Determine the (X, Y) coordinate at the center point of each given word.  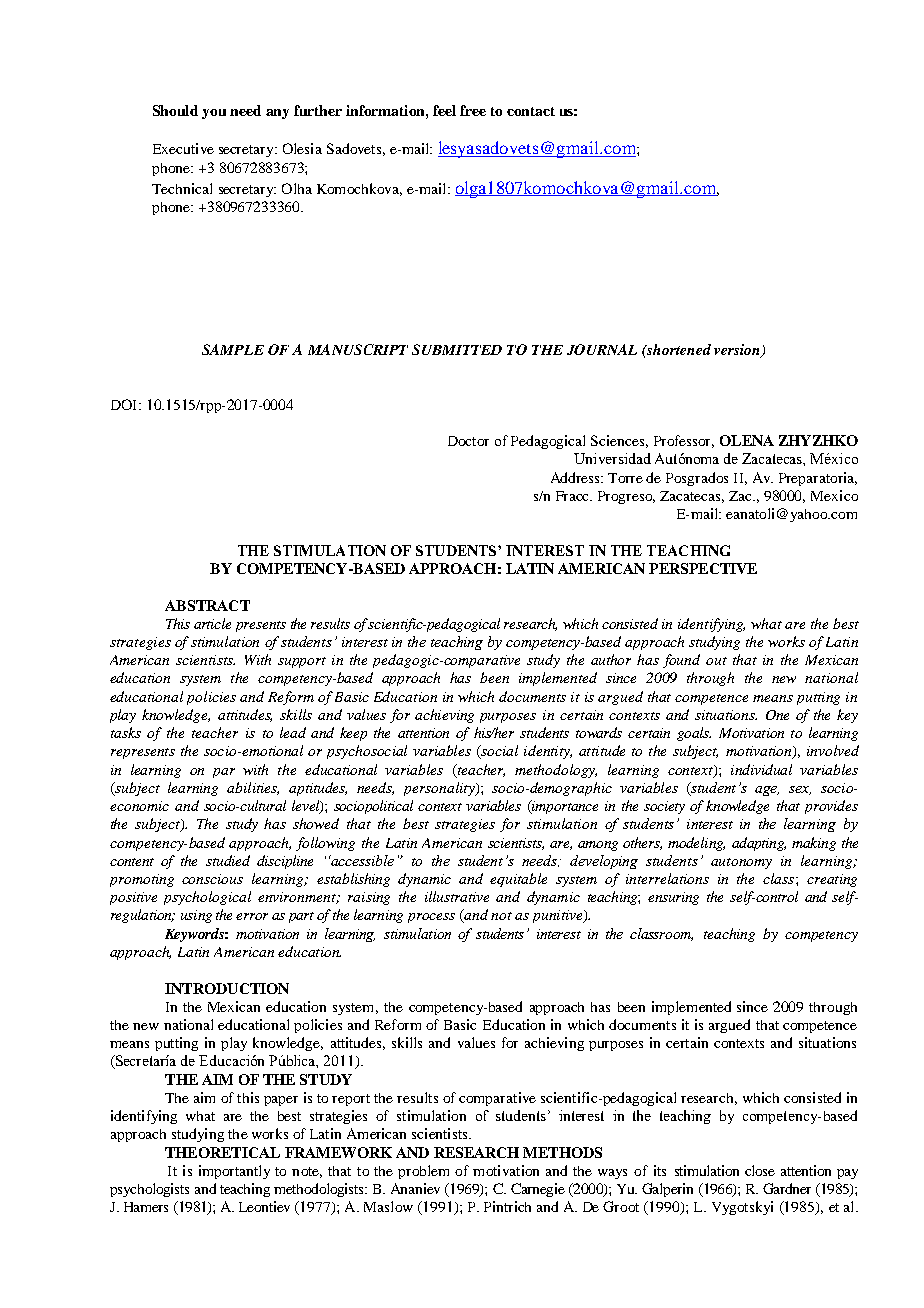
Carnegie (538, 1190)
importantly (234, 1172)
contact (531, 111)
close (760, 1170)
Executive (183, 148)
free (473, 110)
